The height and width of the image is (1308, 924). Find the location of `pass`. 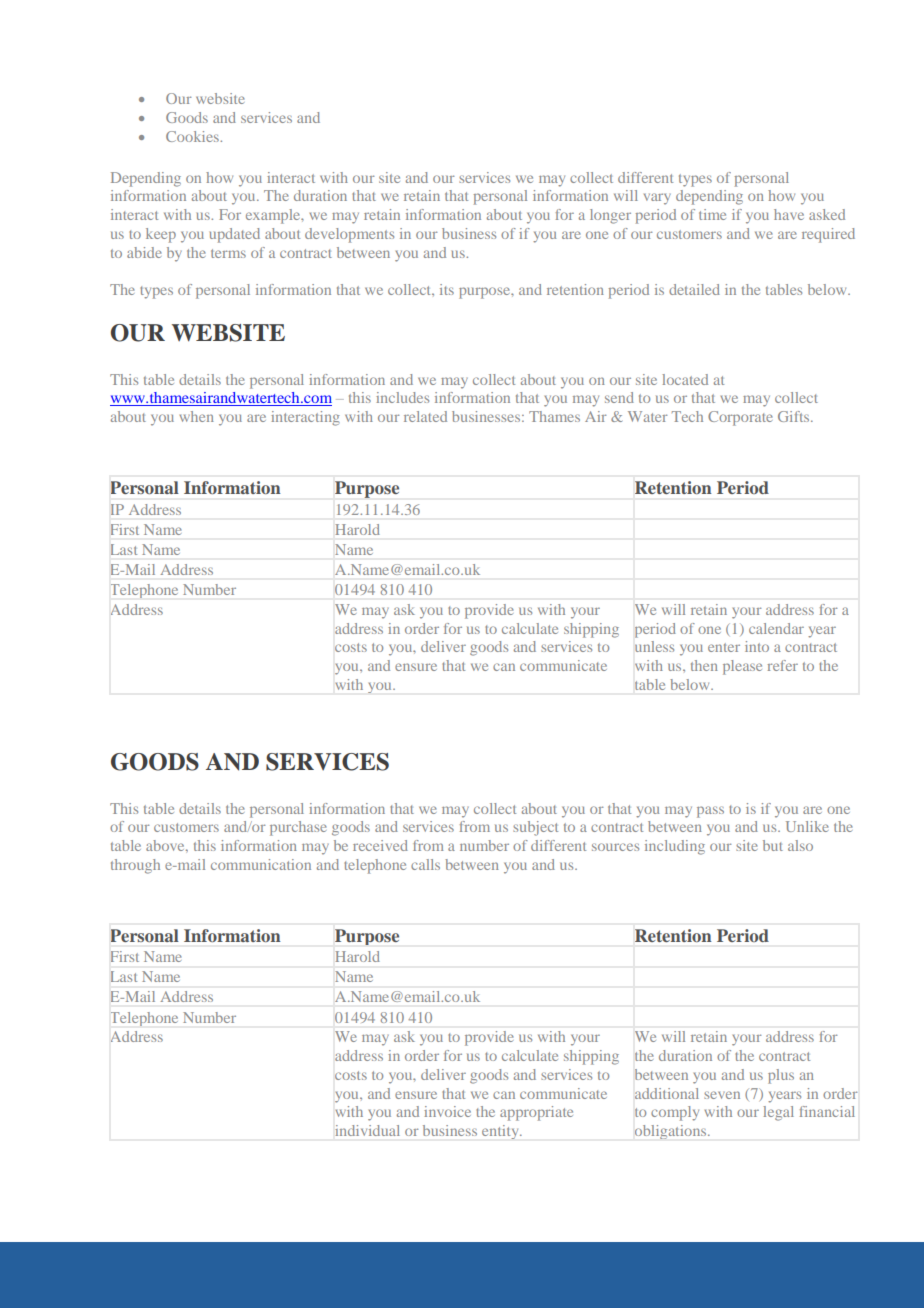

pass is located at coordinates (710, 812).
